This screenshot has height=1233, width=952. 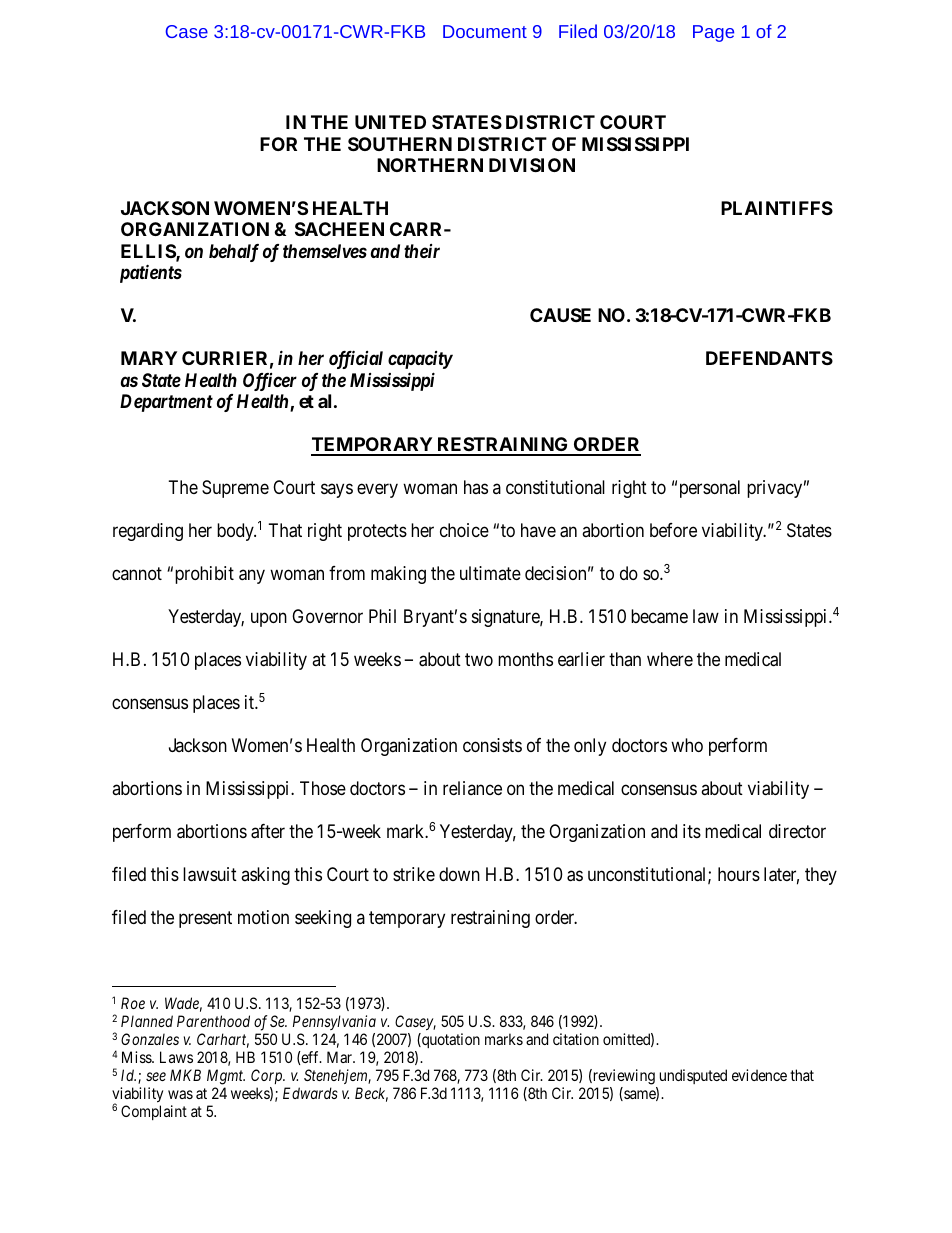 What do you see at coordinates (739, 874) in the screenshot?
I see `hours` at bounding box center [739, 874].
